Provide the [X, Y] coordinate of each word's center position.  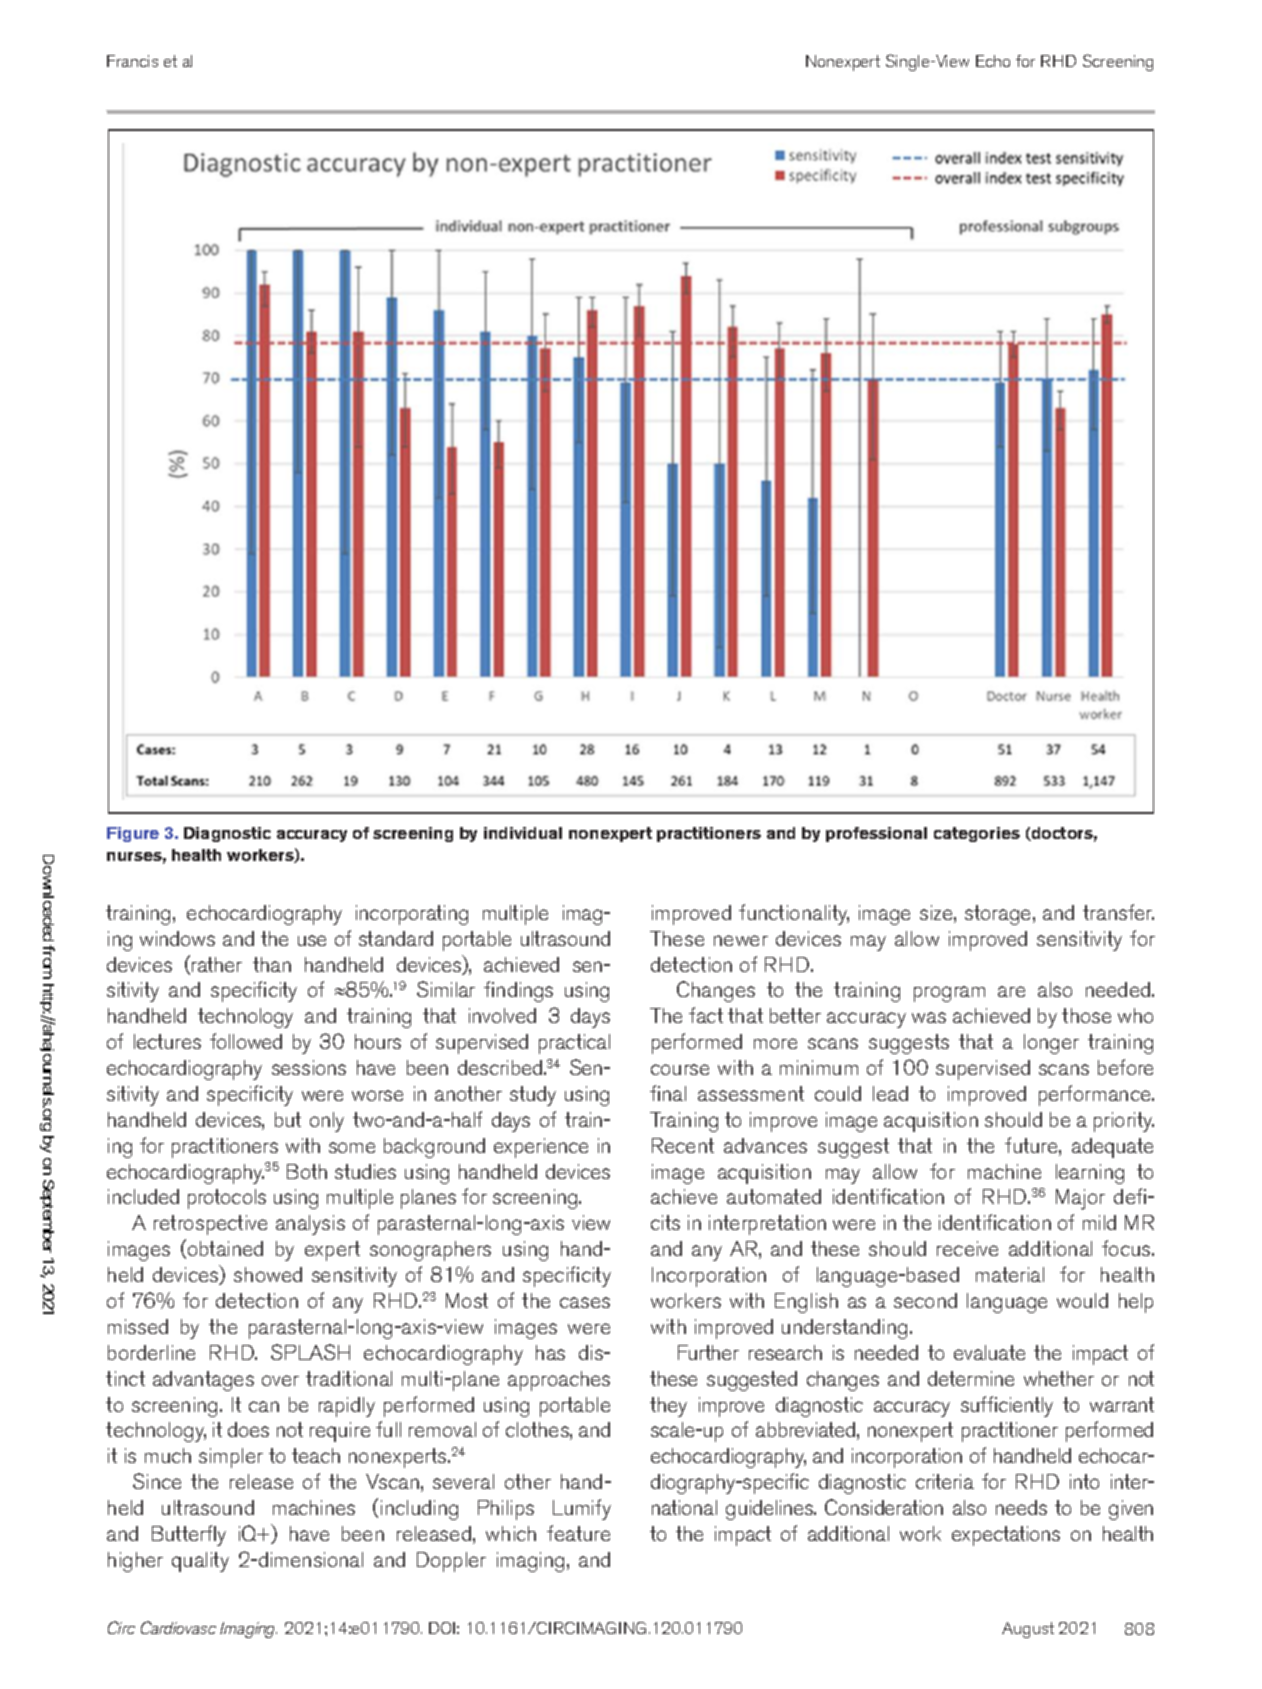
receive [967, 1248]
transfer [1118, 912]
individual [523, 833]
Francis [132, 61]
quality [200, 1562]
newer [741, 940]
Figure [133, 834]
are [1011, 991]
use [312, 940]
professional [876, 834]
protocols [227, 1199]
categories [977, 834]
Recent [683, 1145]
